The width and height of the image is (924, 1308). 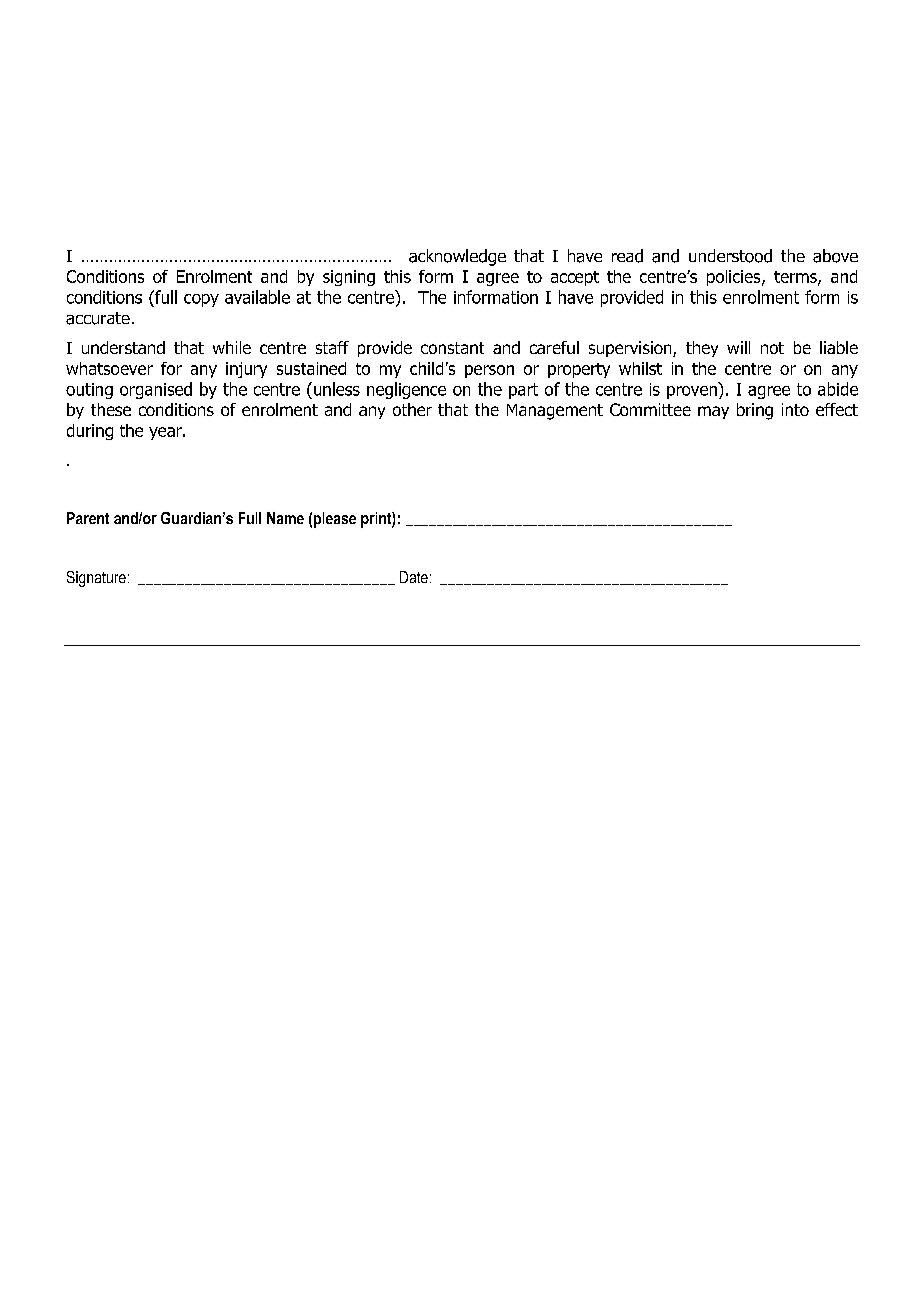 I want to click on acknowledge, so click(x=457, y=257).
